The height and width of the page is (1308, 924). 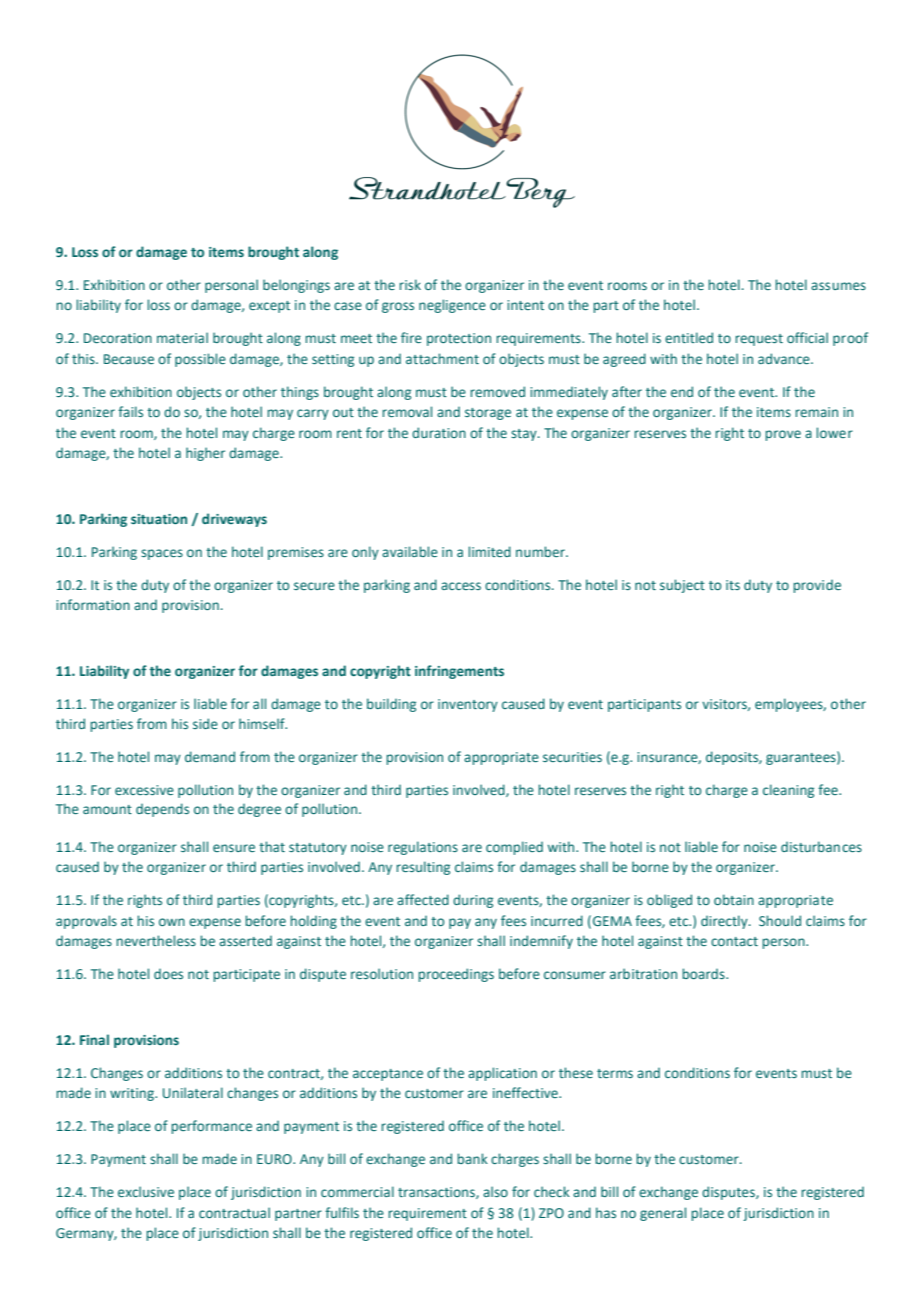 What do you see at coordinates (817, 586) in the page?
I see `provide` at bounding box center [817, 586].
